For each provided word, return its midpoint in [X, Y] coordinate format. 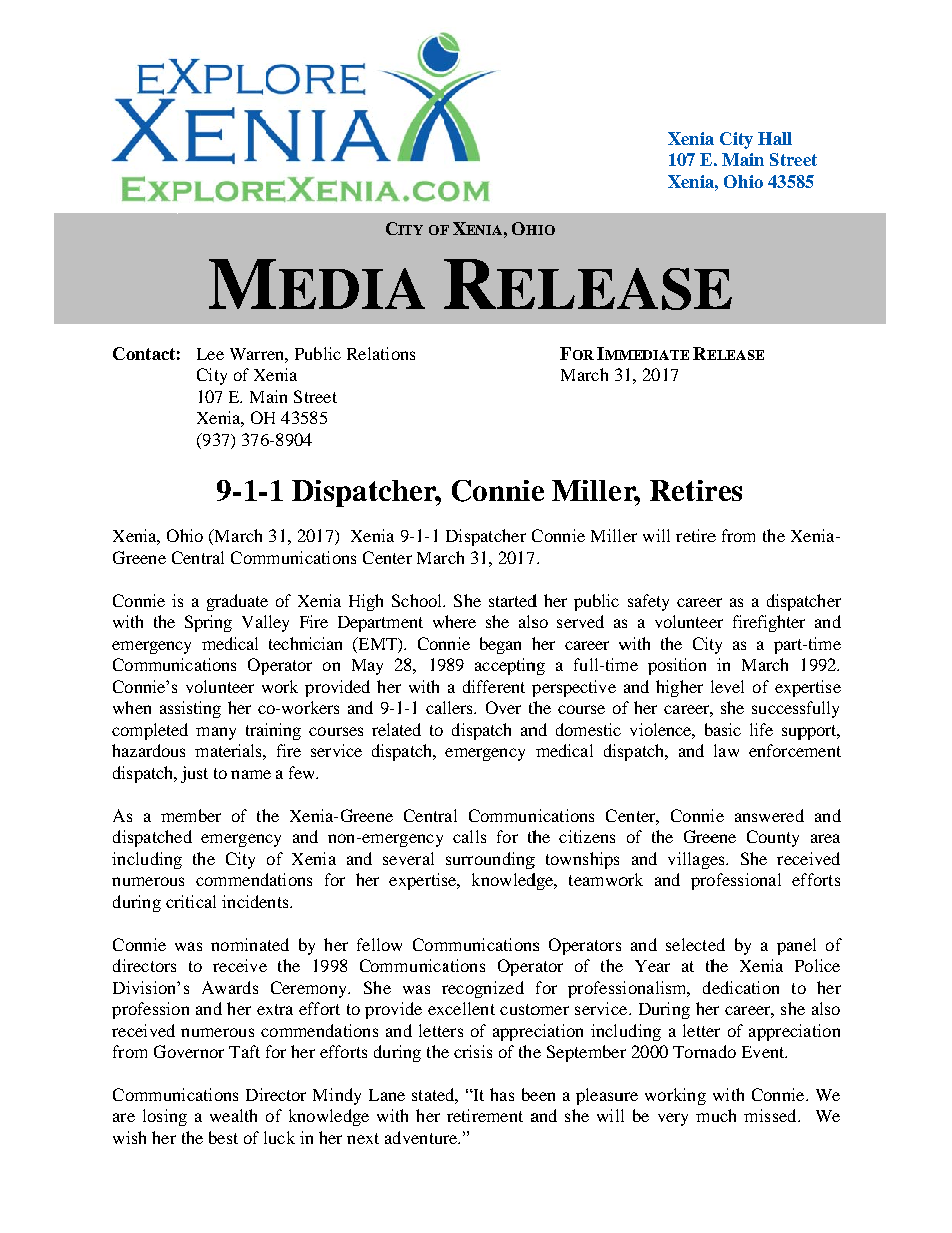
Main [743, 159]
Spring [208, 623]
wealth [233, 1115]
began [500, 645]
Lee [210, 354]
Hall [775, 138]
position [677, 666]
